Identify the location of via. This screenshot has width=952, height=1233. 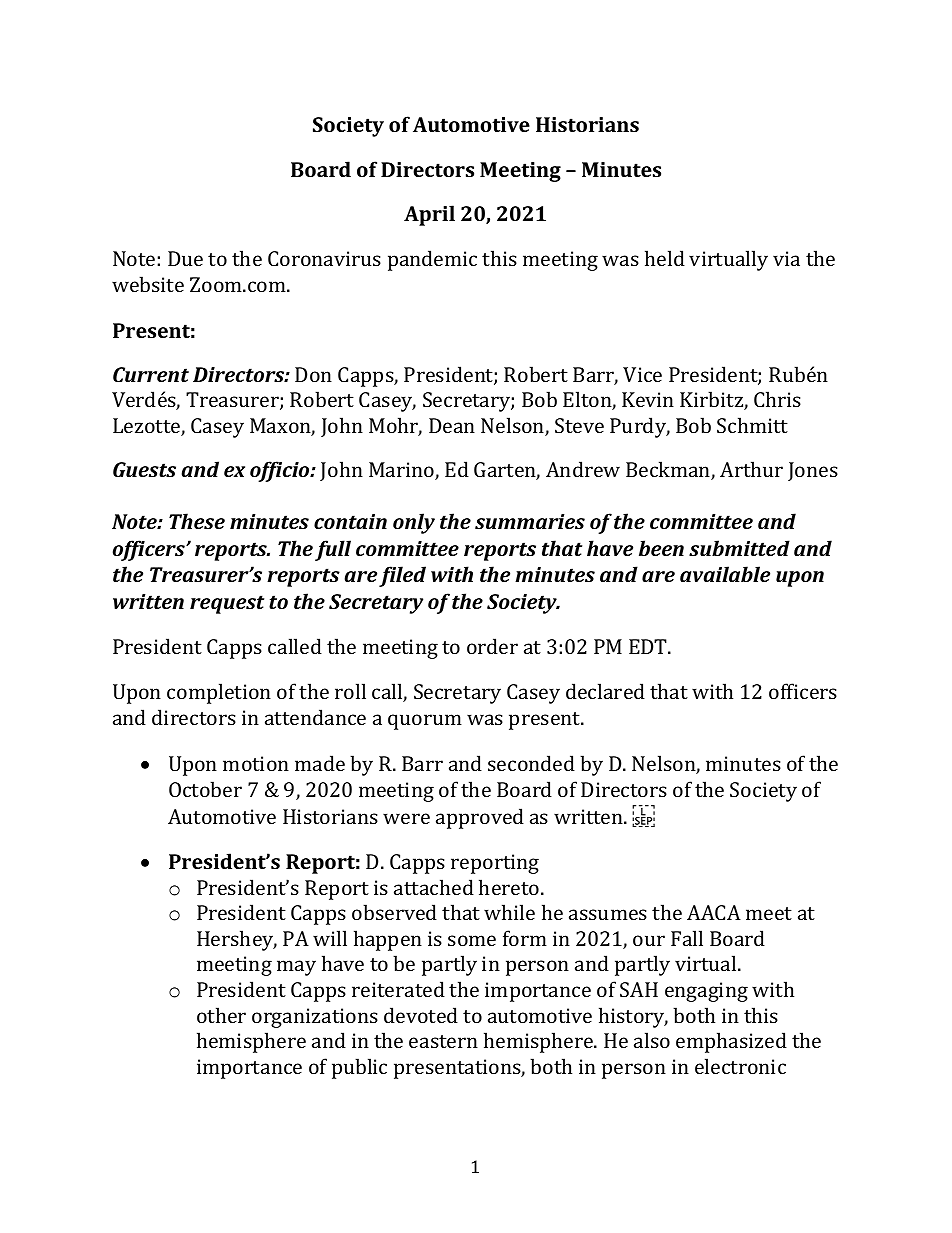
(786, 258).
